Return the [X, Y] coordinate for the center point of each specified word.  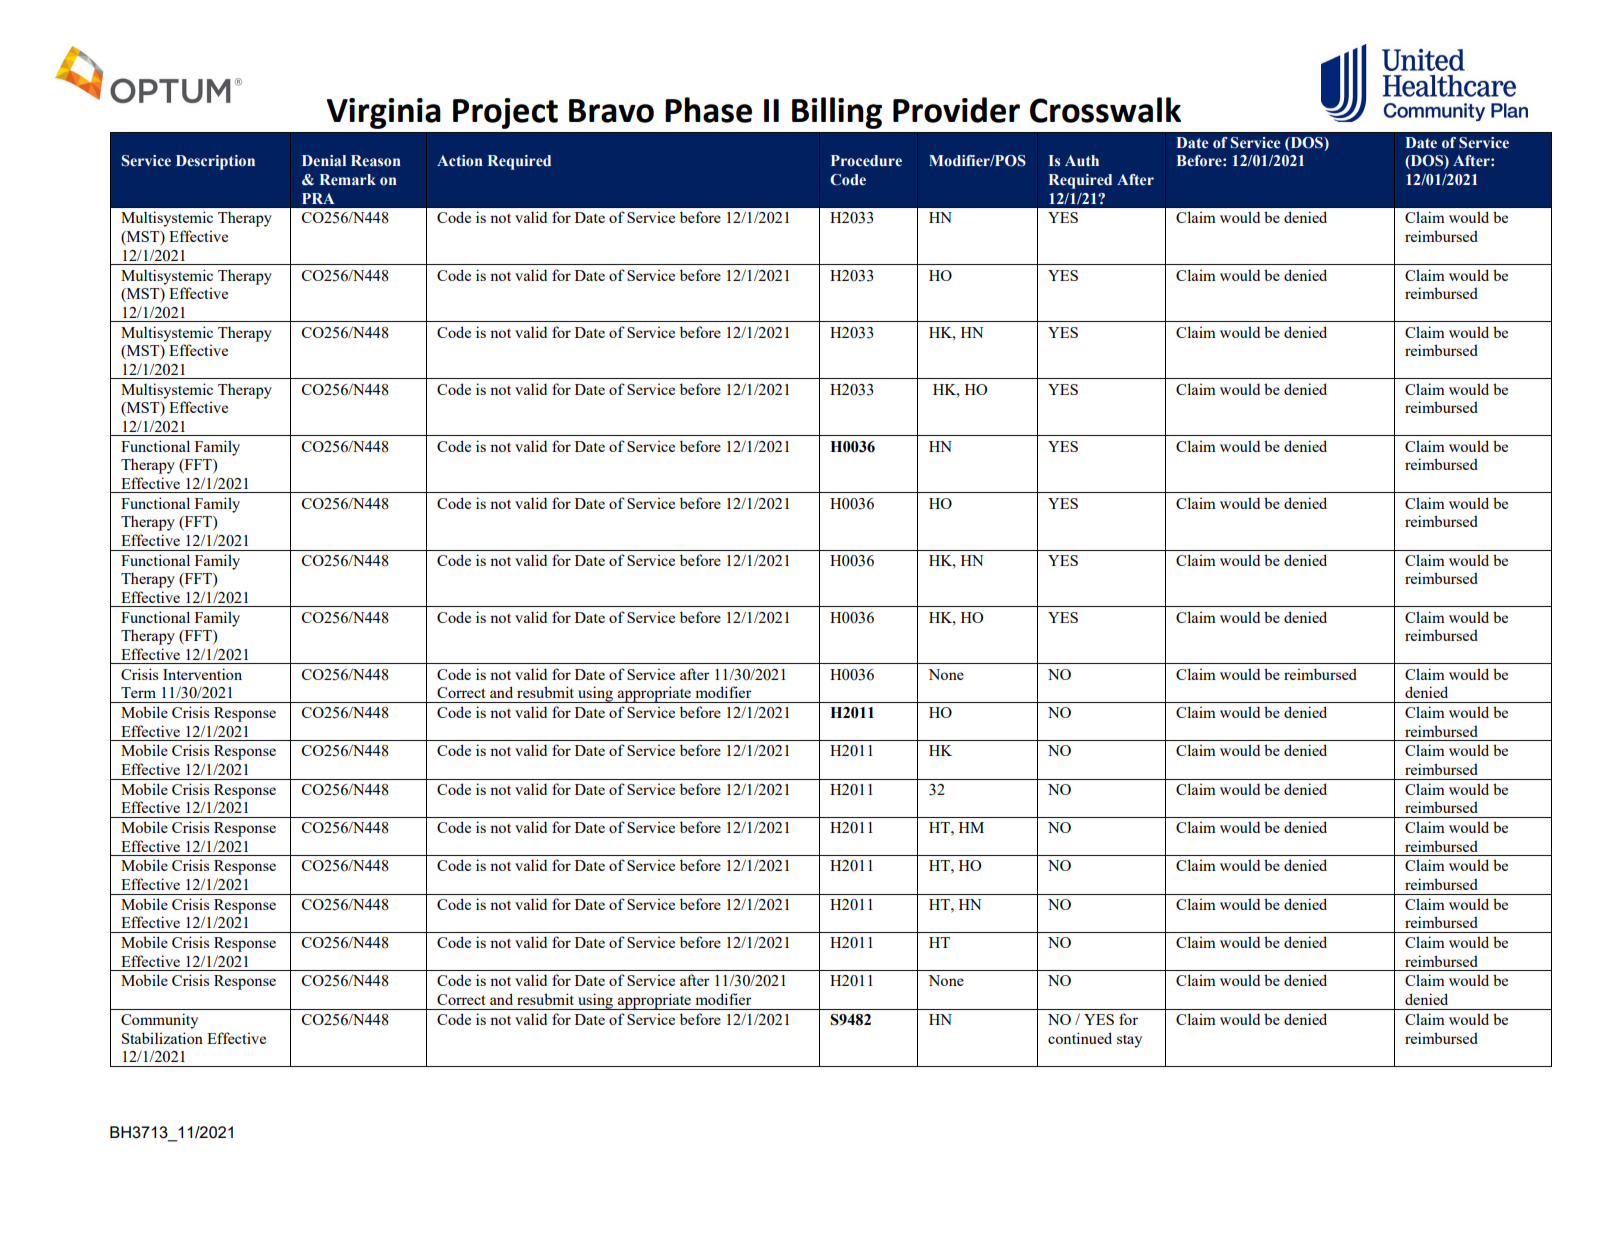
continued [1080, 1038]
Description [215, 162]
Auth [1082, 160]
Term [138, 692]
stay [1129, 1041]
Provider [956, 110]
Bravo [611, 111]
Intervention [202, 674]
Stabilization [162, 1038]
